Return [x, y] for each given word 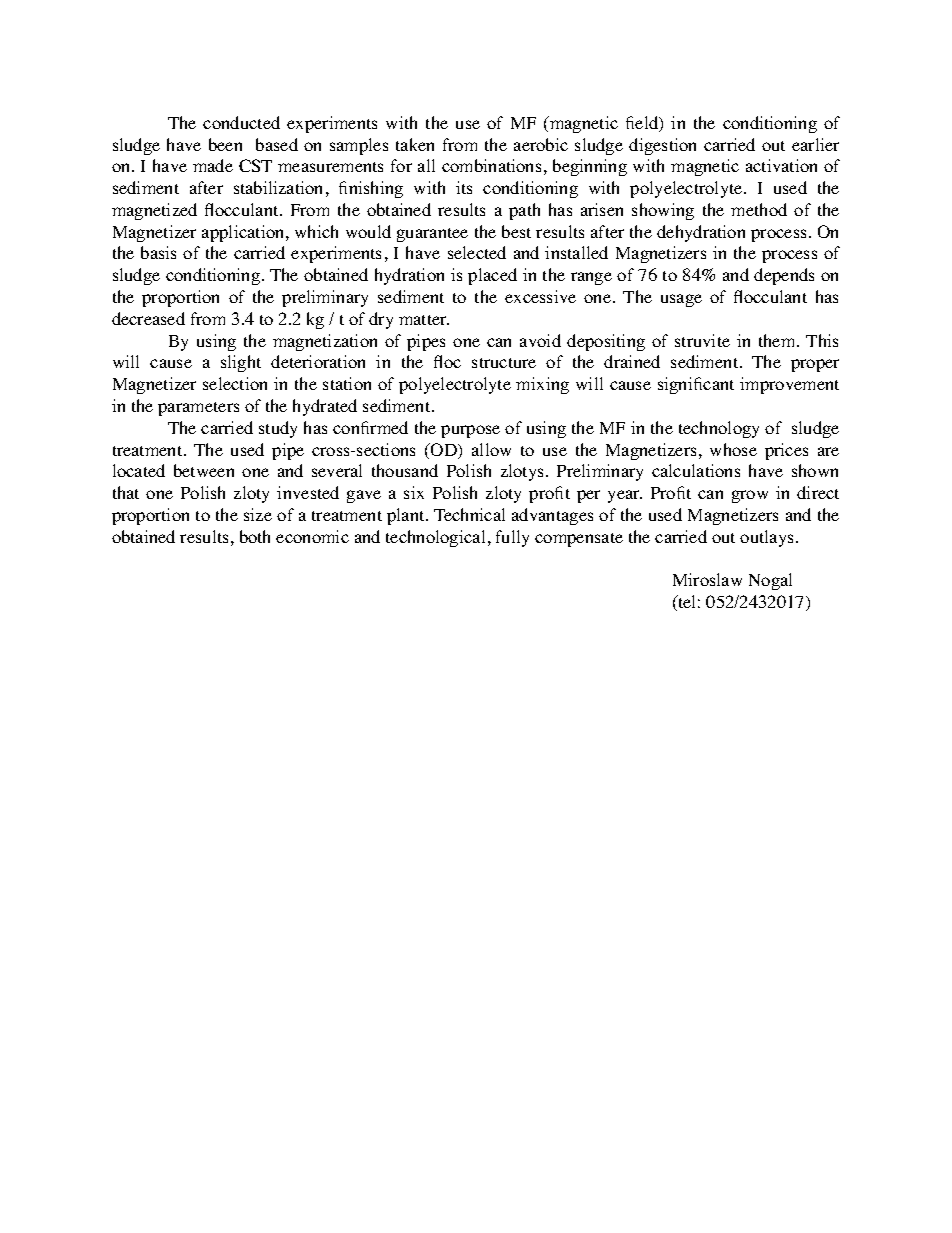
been [225, 144]
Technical [469, 514]
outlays [766, 538]
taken [415, 144]
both [255, 536]
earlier [815, 144]
